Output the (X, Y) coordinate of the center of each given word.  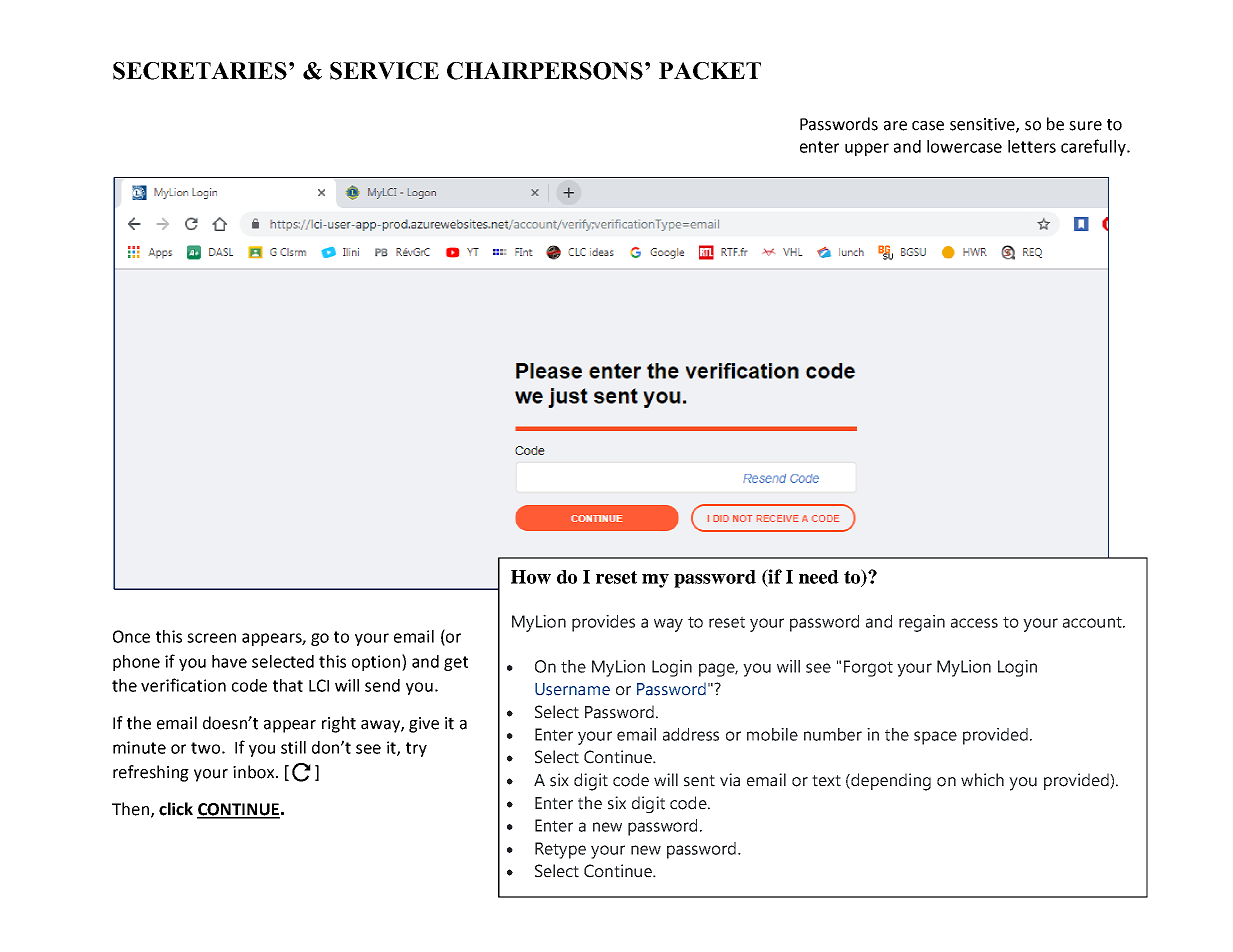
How (531, 577)
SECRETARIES (200, 71)
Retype (560, 850)
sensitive (983, 125)
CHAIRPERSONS (545, 71)
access (974, 623)
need (819, 577)
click (176, 809)
